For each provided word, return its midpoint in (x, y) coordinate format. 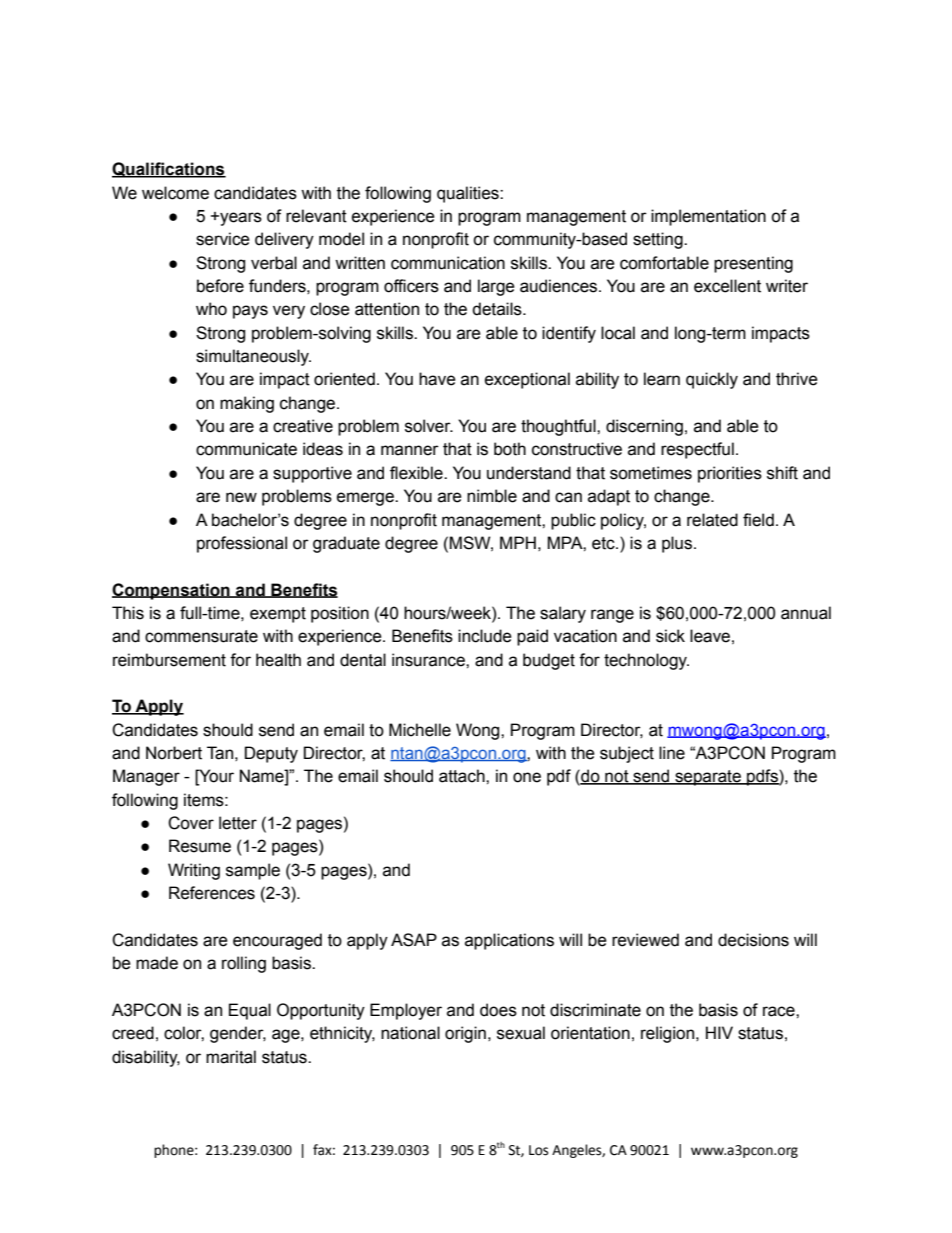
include (485, 636)
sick (670, 636)
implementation (708, 217)
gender (238, 1034)
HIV (719, 1032)
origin (465, 1034)
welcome (175, 193)
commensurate (201, 636)
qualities (469, 194)
